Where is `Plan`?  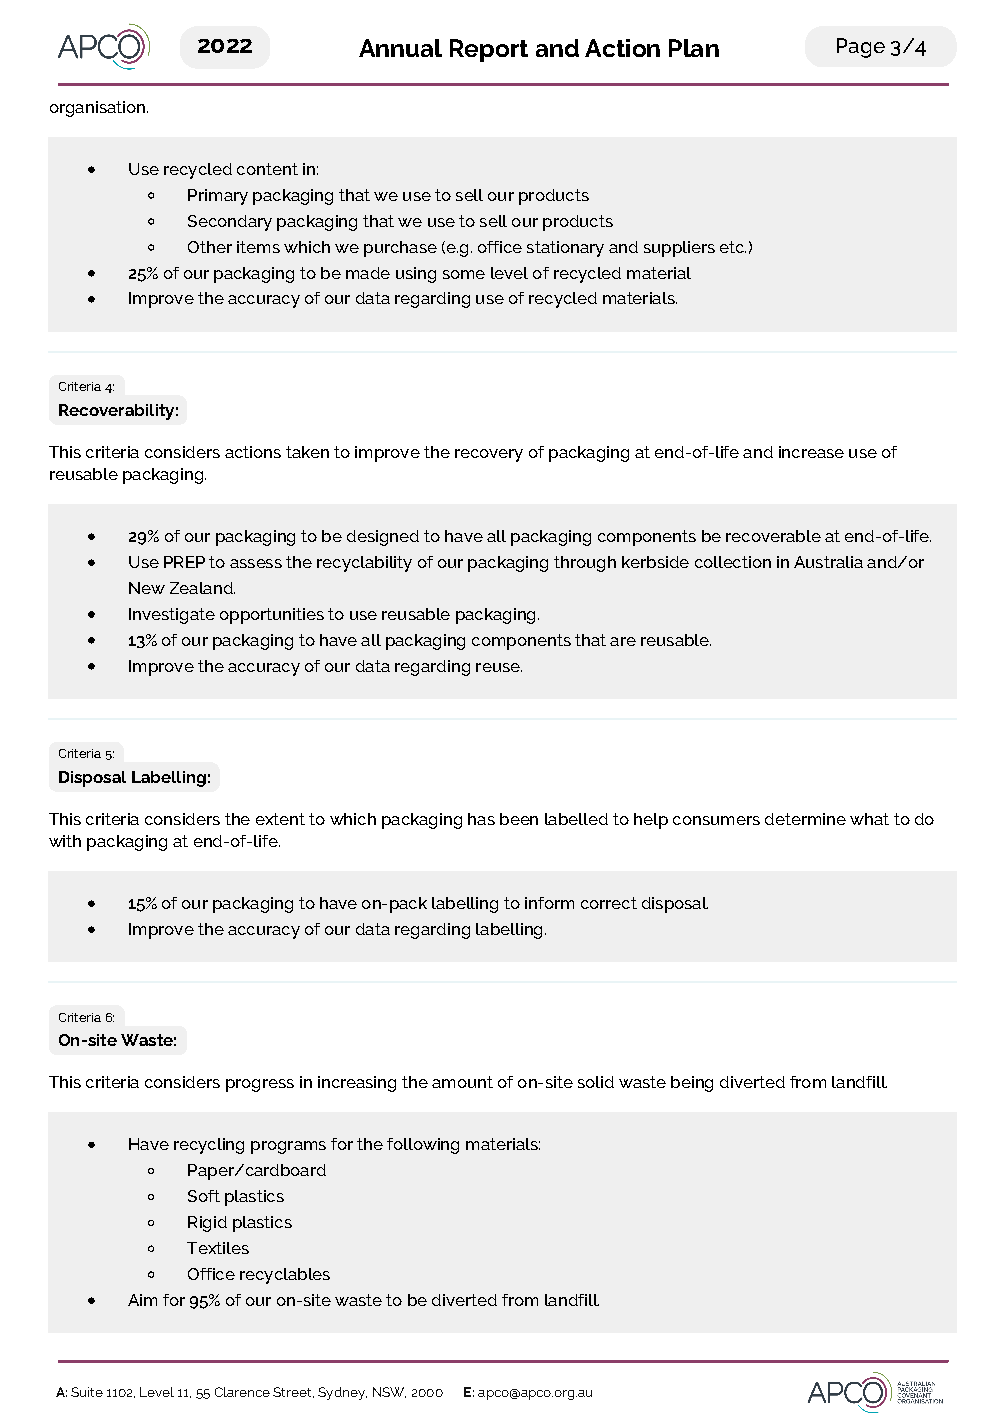
Plan is located at coordinates (694, 48).
